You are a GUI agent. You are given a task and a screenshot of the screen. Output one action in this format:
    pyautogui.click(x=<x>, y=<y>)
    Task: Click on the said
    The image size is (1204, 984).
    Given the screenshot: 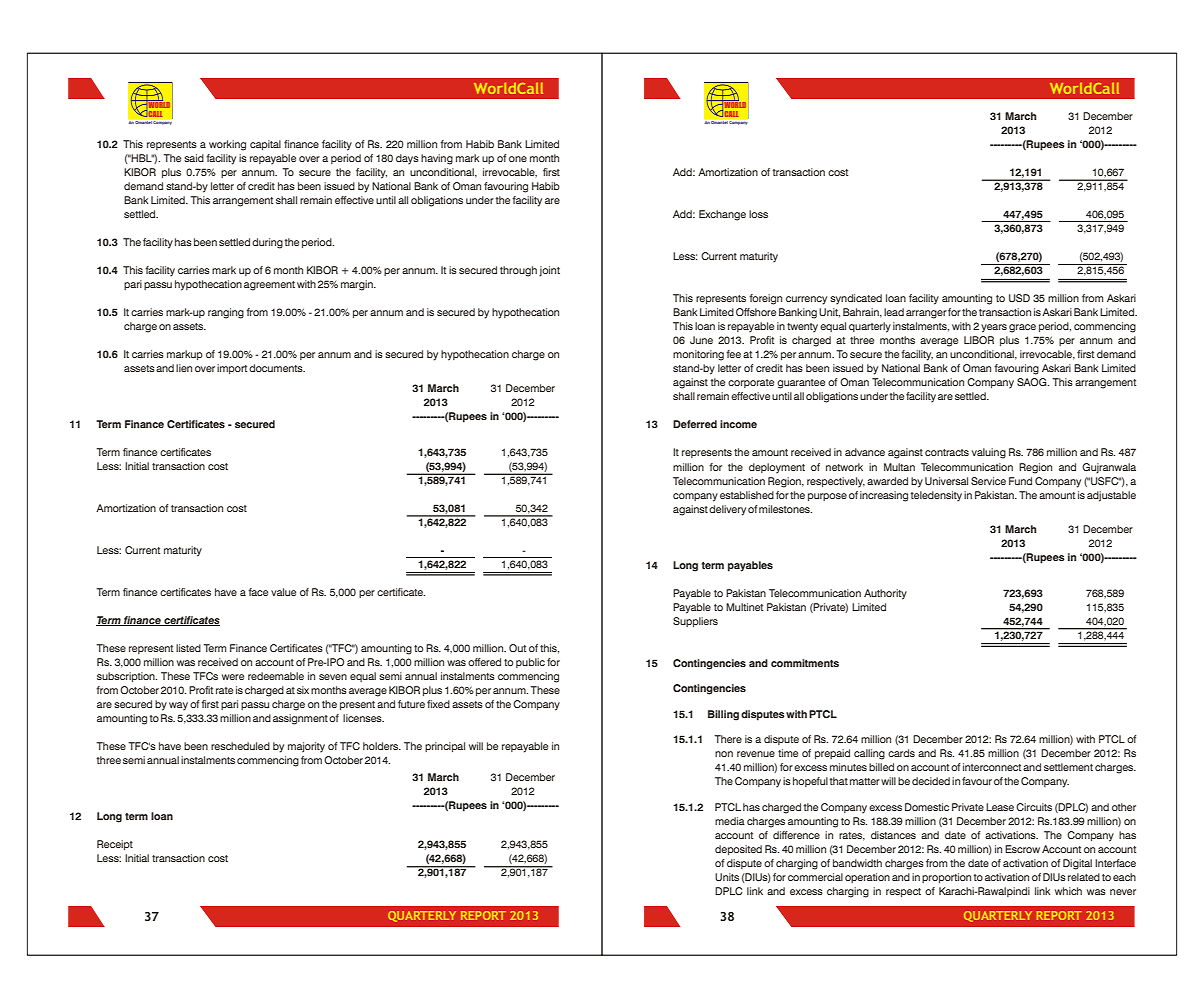 What is the action you would take?
    pyautogui.click(x=194, y=158)
